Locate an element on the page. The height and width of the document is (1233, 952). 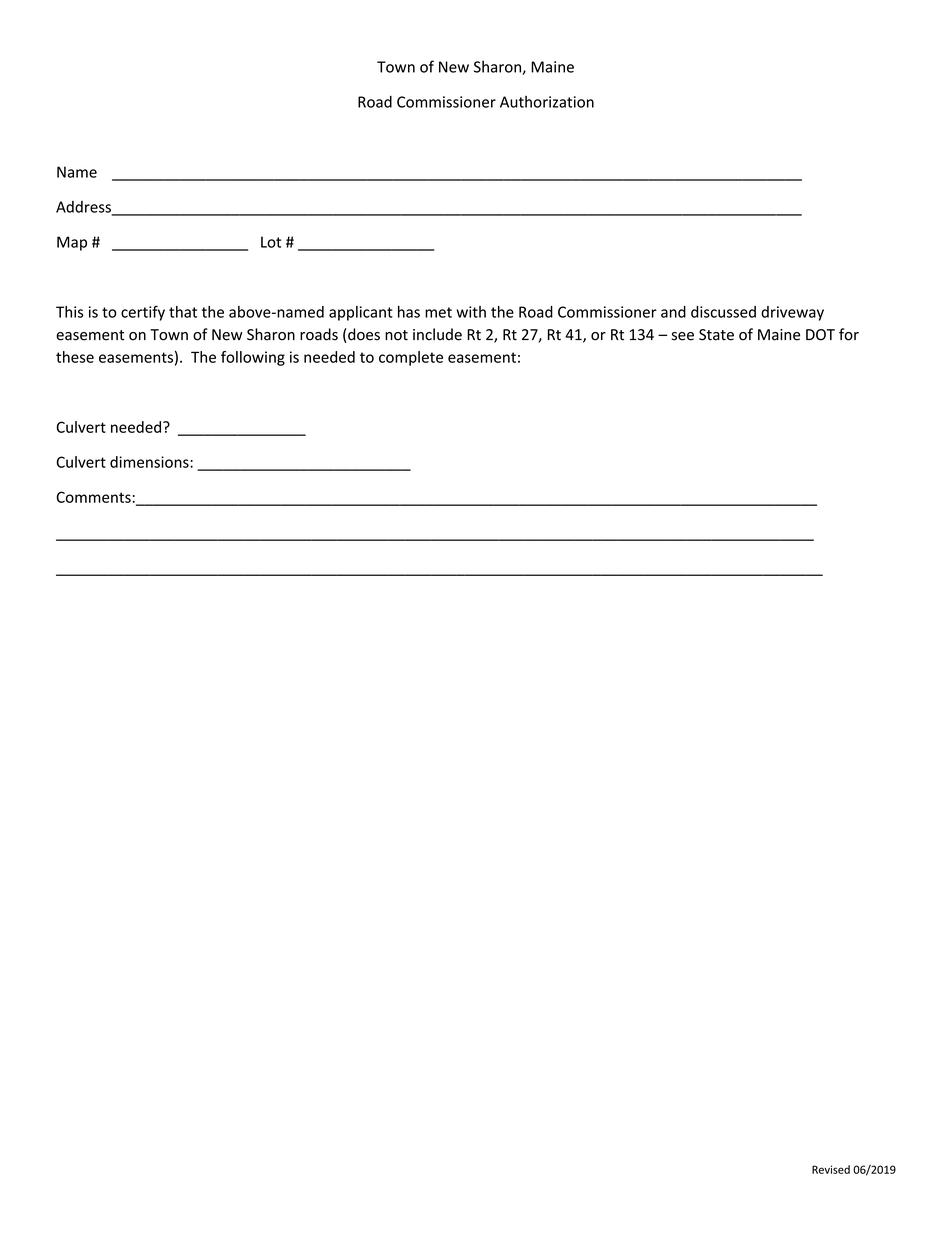
Map is located at coordinates (72, 243).
